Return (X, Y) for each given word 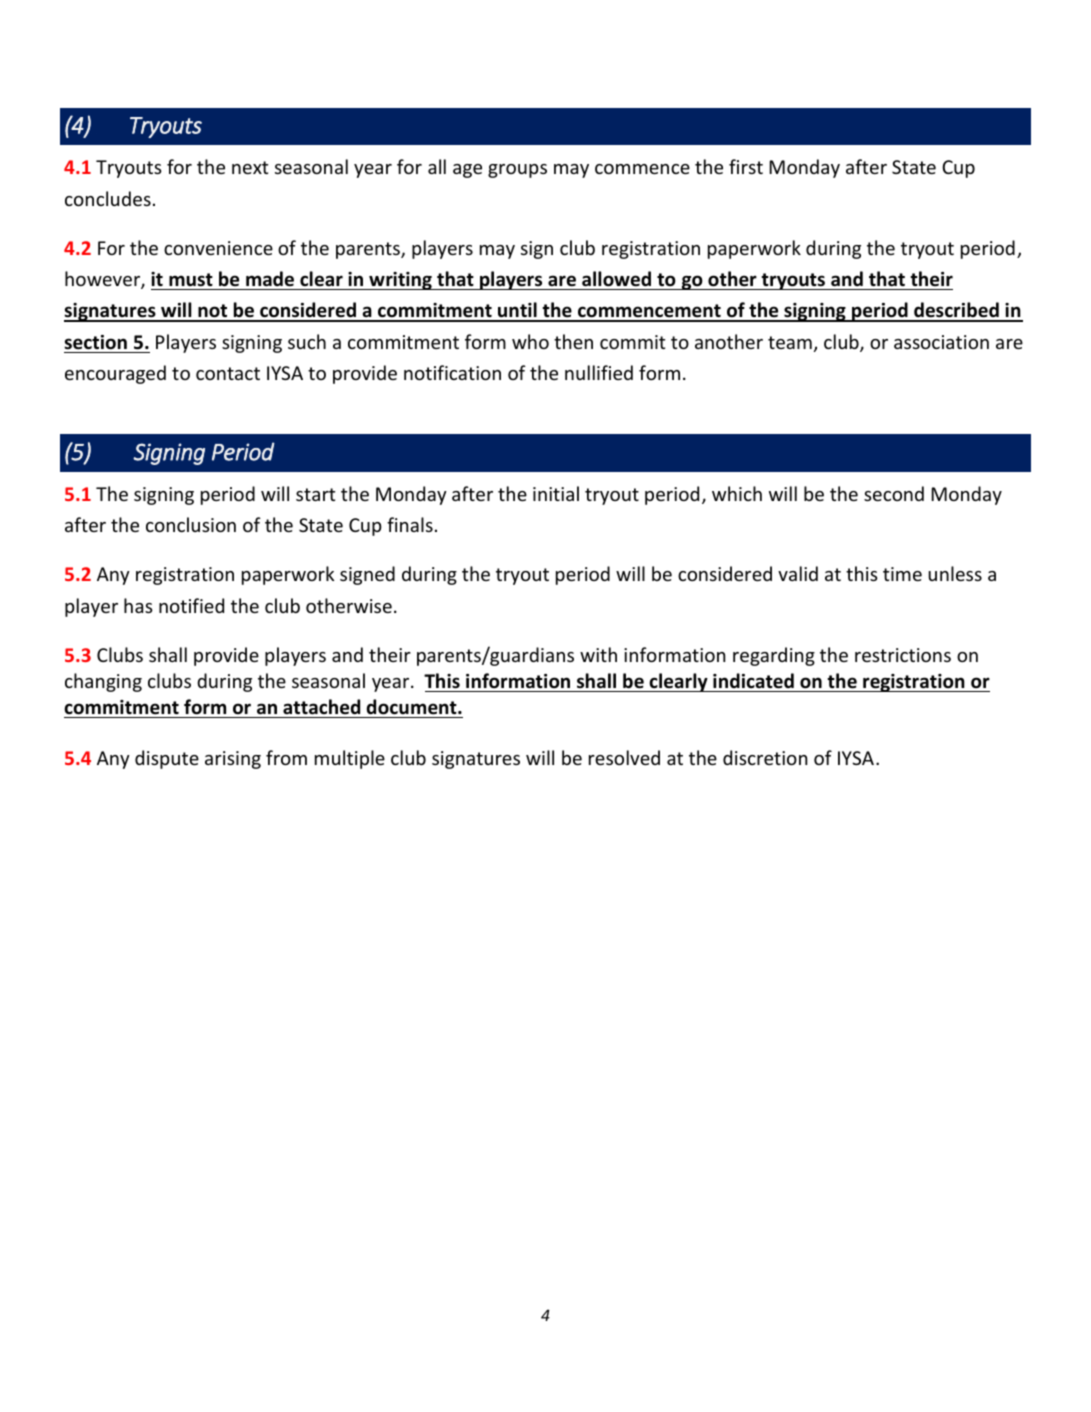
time (902, 574)
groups (517, 171)
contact (228, 373)
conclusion (191, 524)
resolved (624, 757)
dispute (167, 759)
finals (410, 524)
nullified (599, 372)
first (746, 166)
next (250, 167)
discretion (765, 757)
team (790, 342)
